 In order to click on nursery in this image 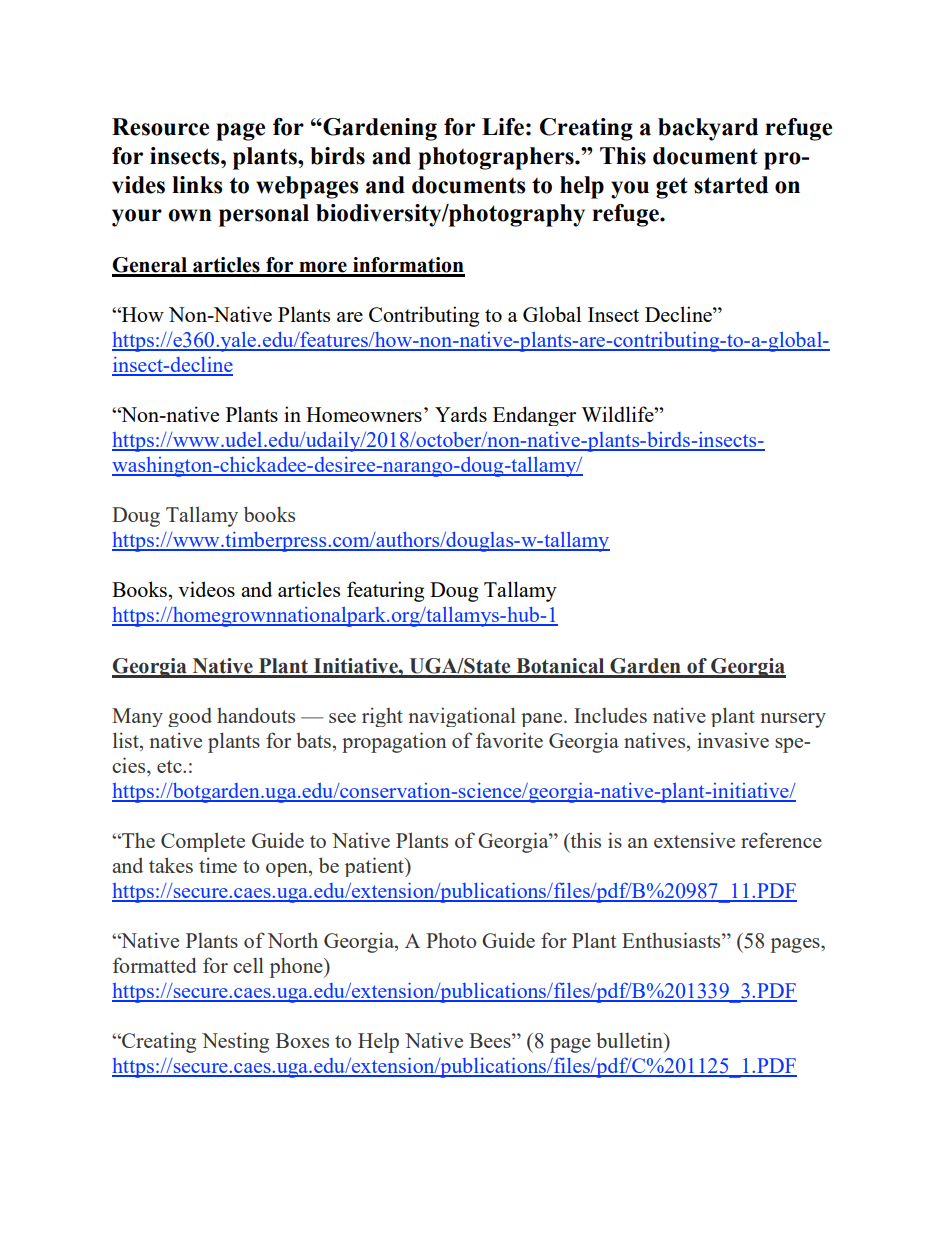, I will do `click(793, 720)`.
